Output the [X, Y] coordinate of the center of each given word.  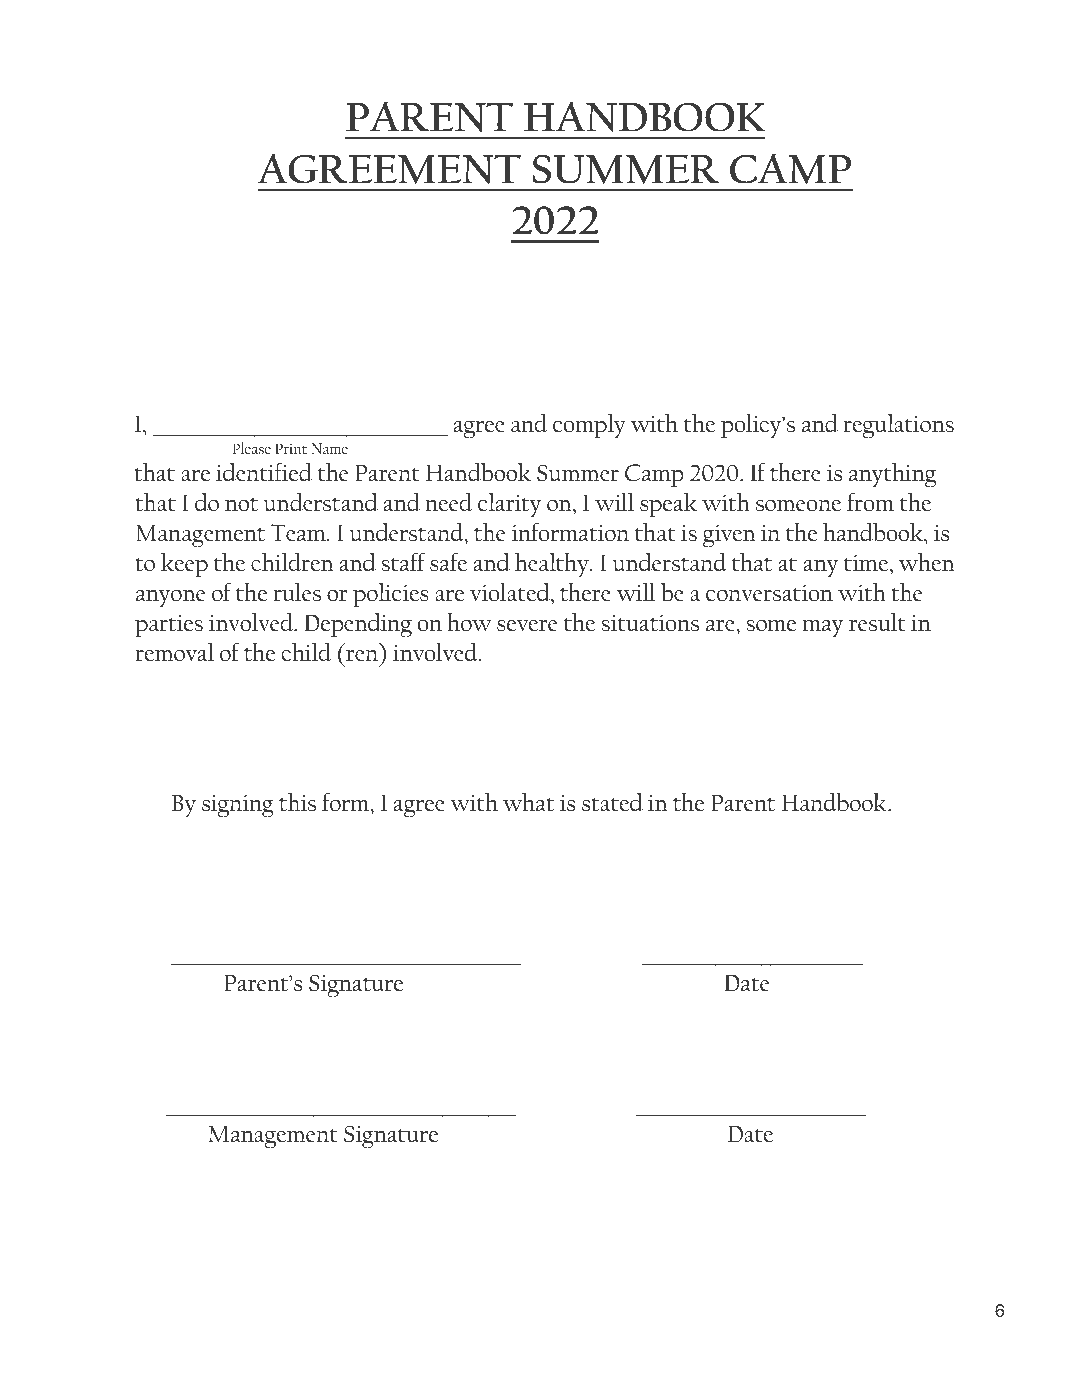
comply [589, 426]
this [297, 802]
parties [169, 626]
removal [174, 652]
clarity [509, 505]
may [822, 628]
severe [527, 625]
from [870, 501]
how [469, 622]
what [528, 802]
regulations [898, 426]
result [877, 622]
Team [299, 532]
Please [251, 448]
